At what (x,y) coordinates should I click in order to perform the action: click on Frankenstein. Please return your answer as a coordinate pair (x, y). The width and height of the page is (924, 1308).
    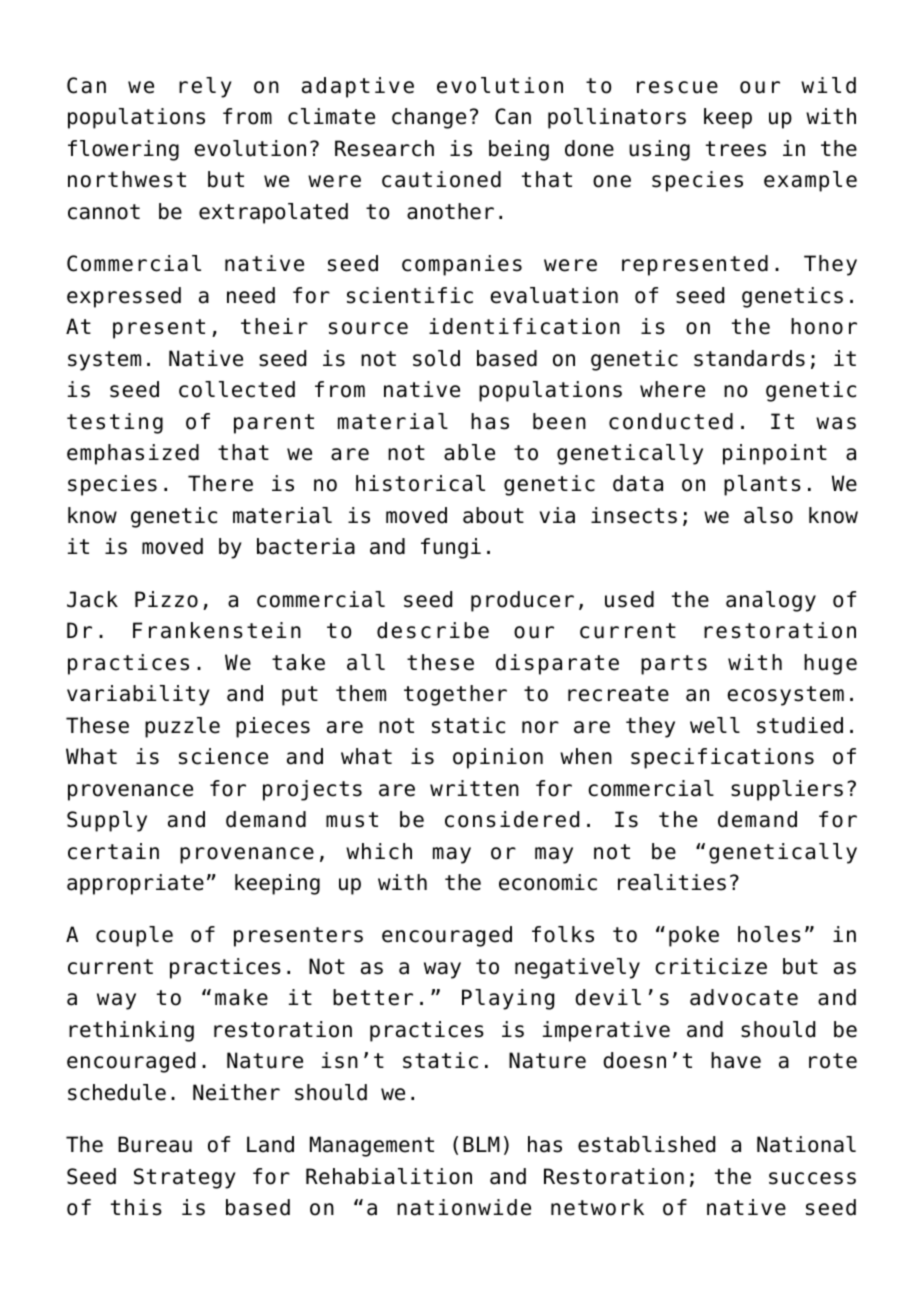
    Looking at the image, I should click on (217, 630).
